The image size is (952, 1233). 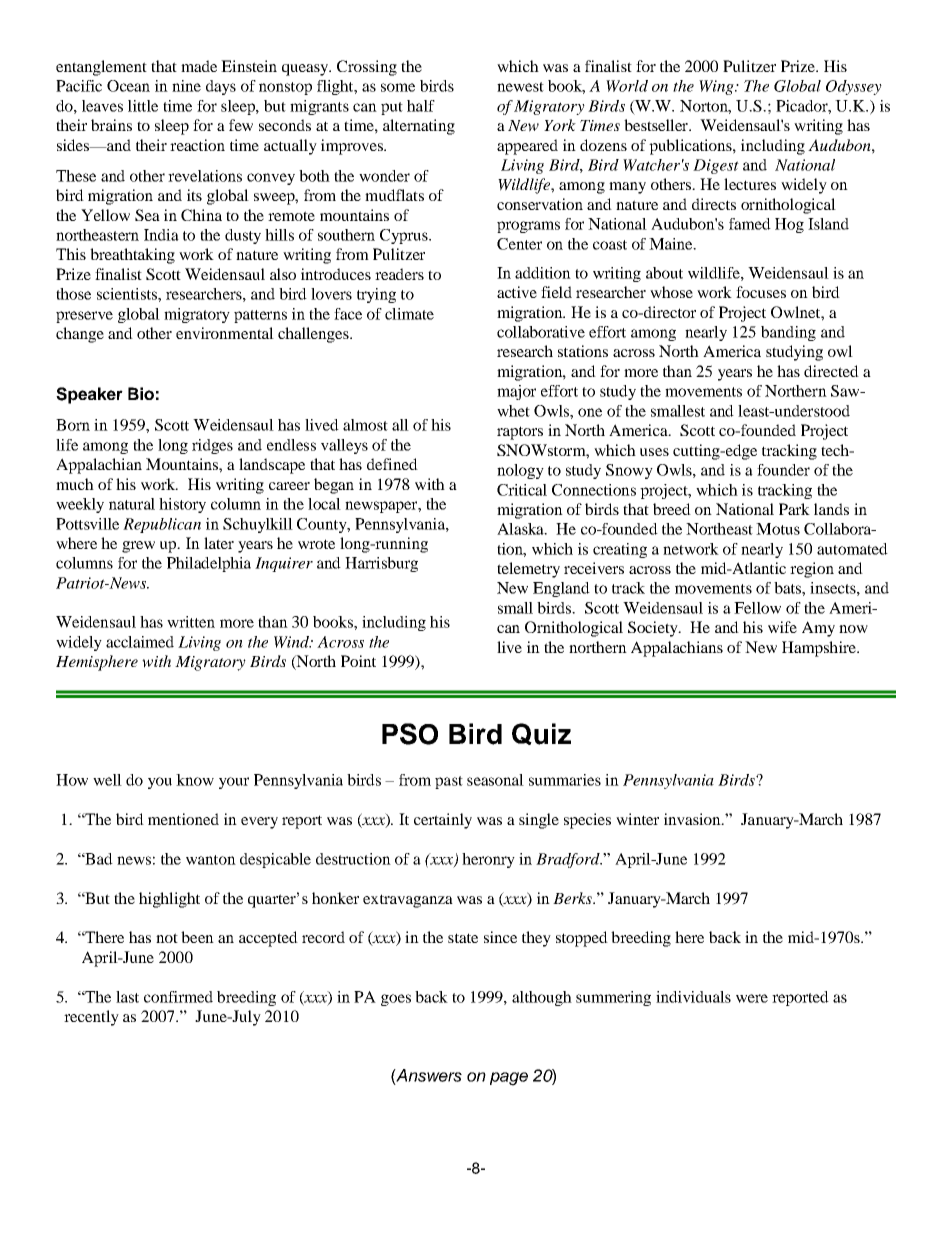 What do you see at coordinates (178, 997) in the page?
I see `confirmed` at bounding box center [178, 997].
